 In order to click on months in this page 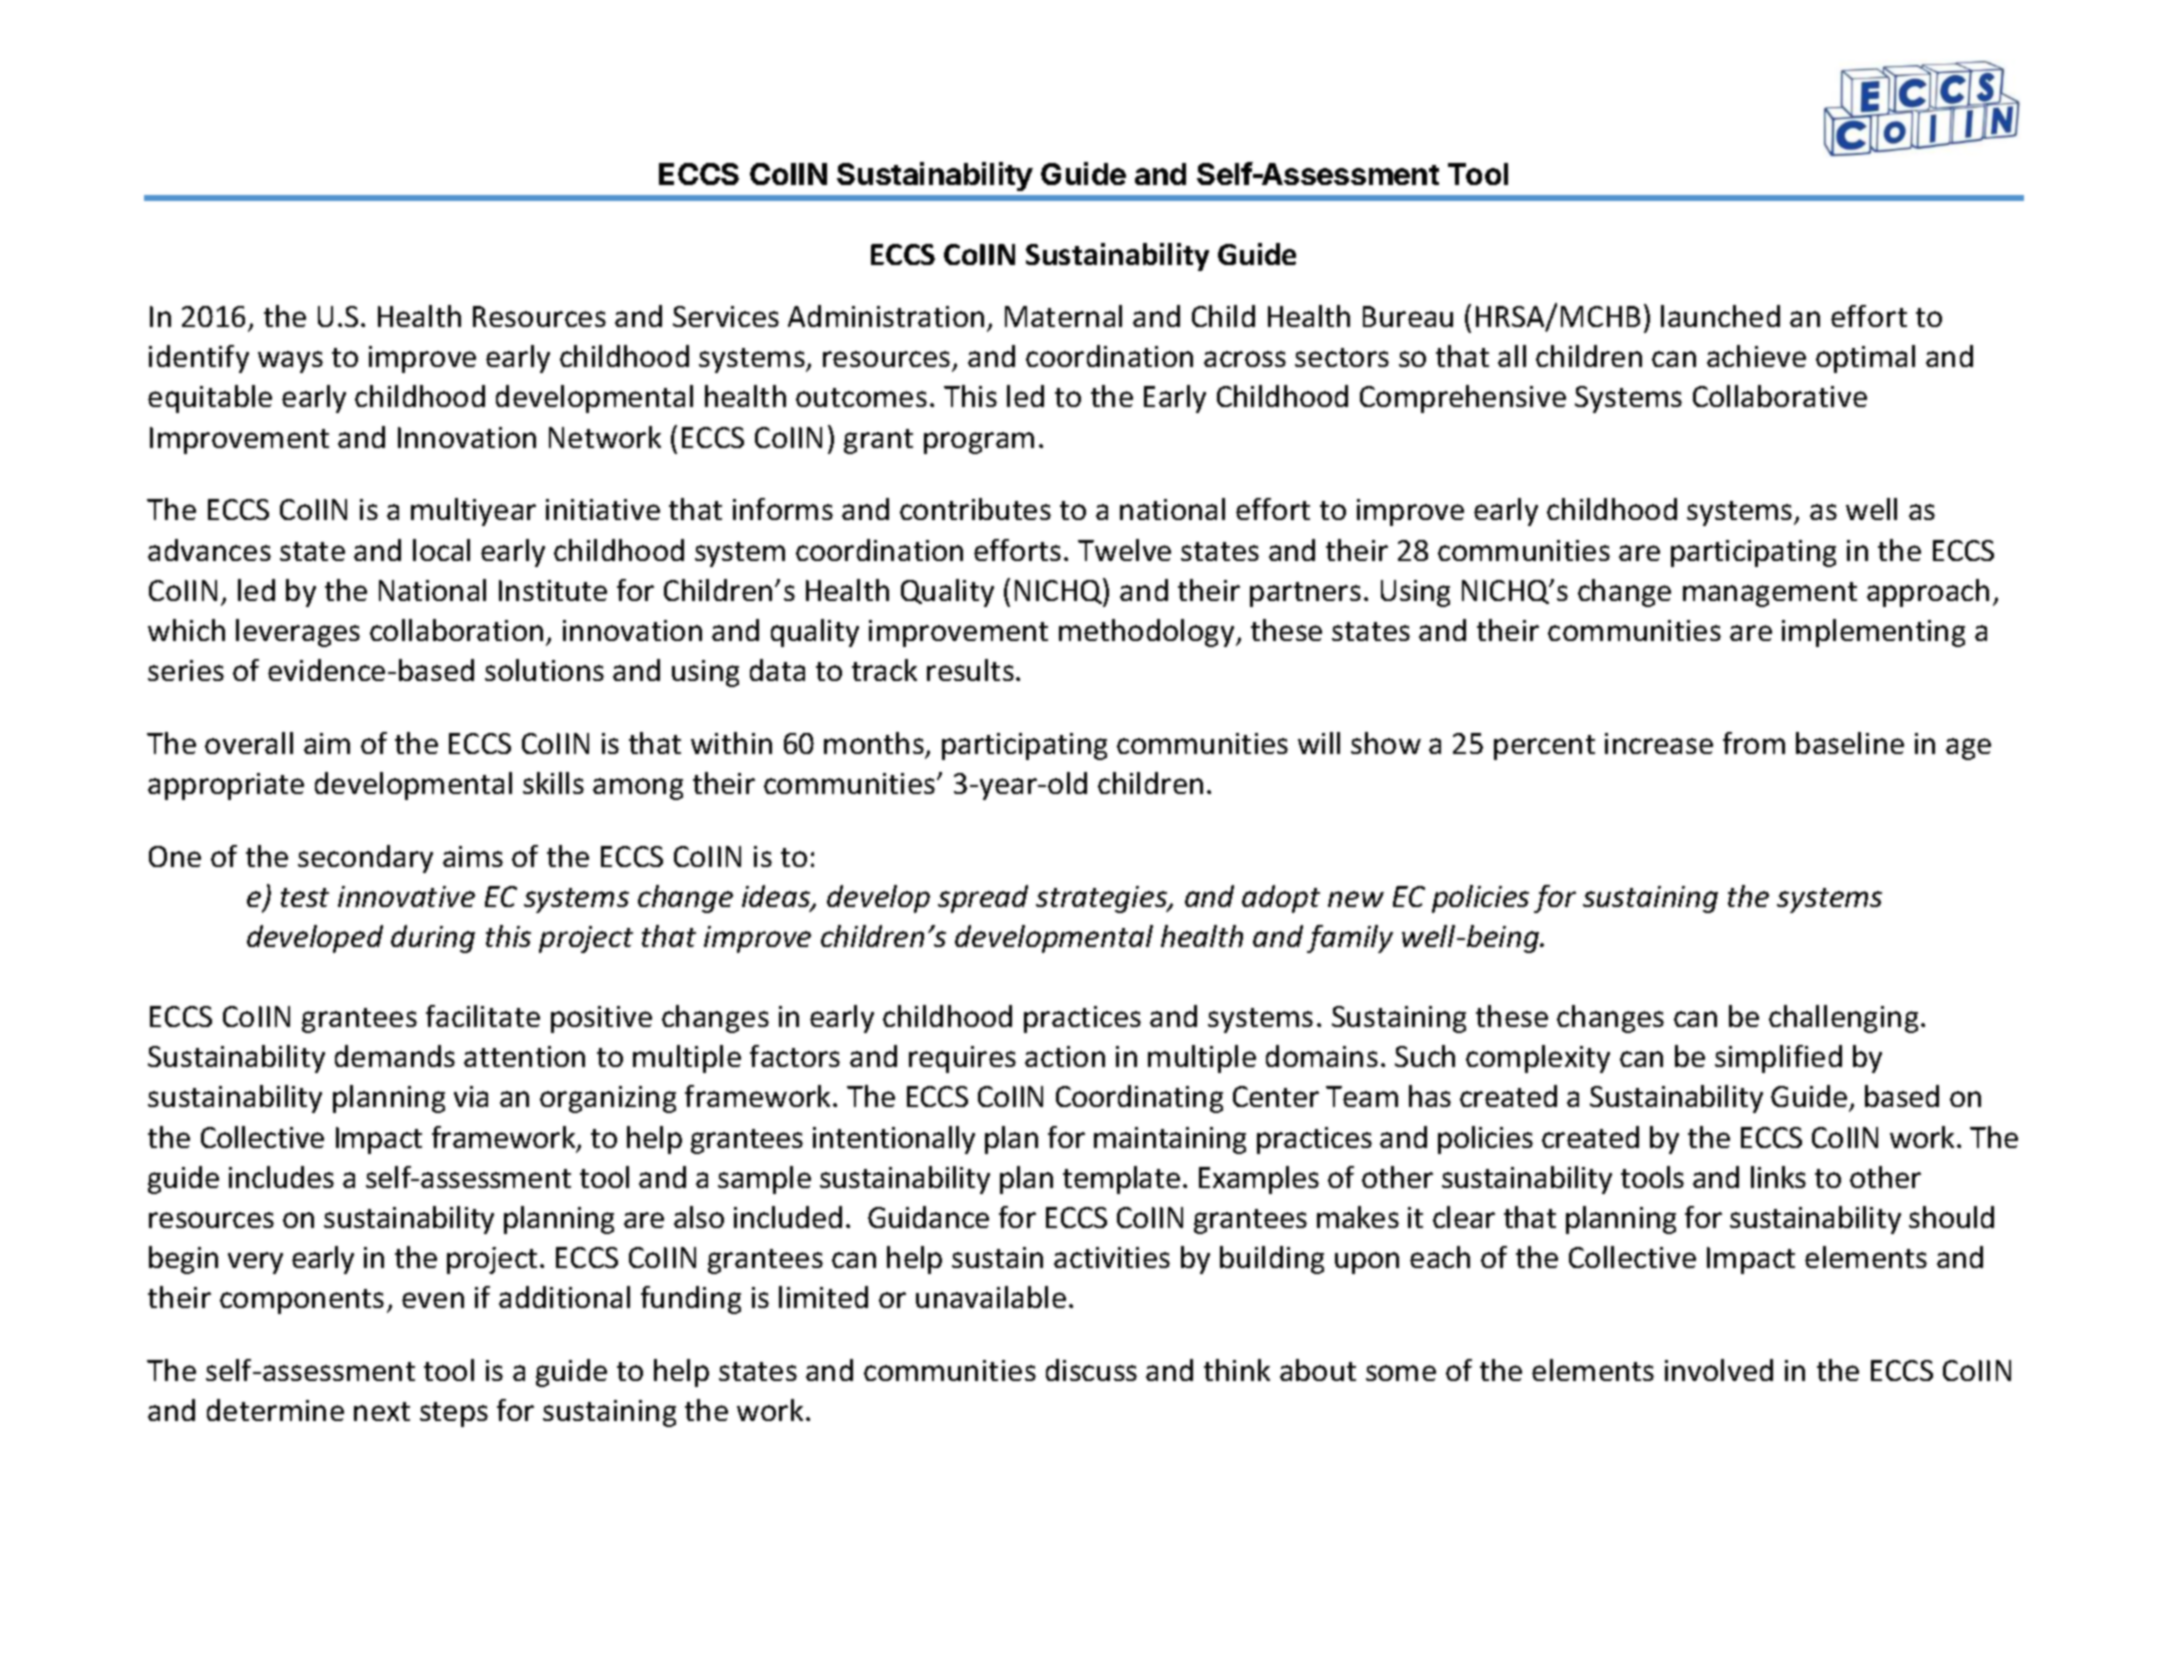, I will do `click(874, 743)`.
